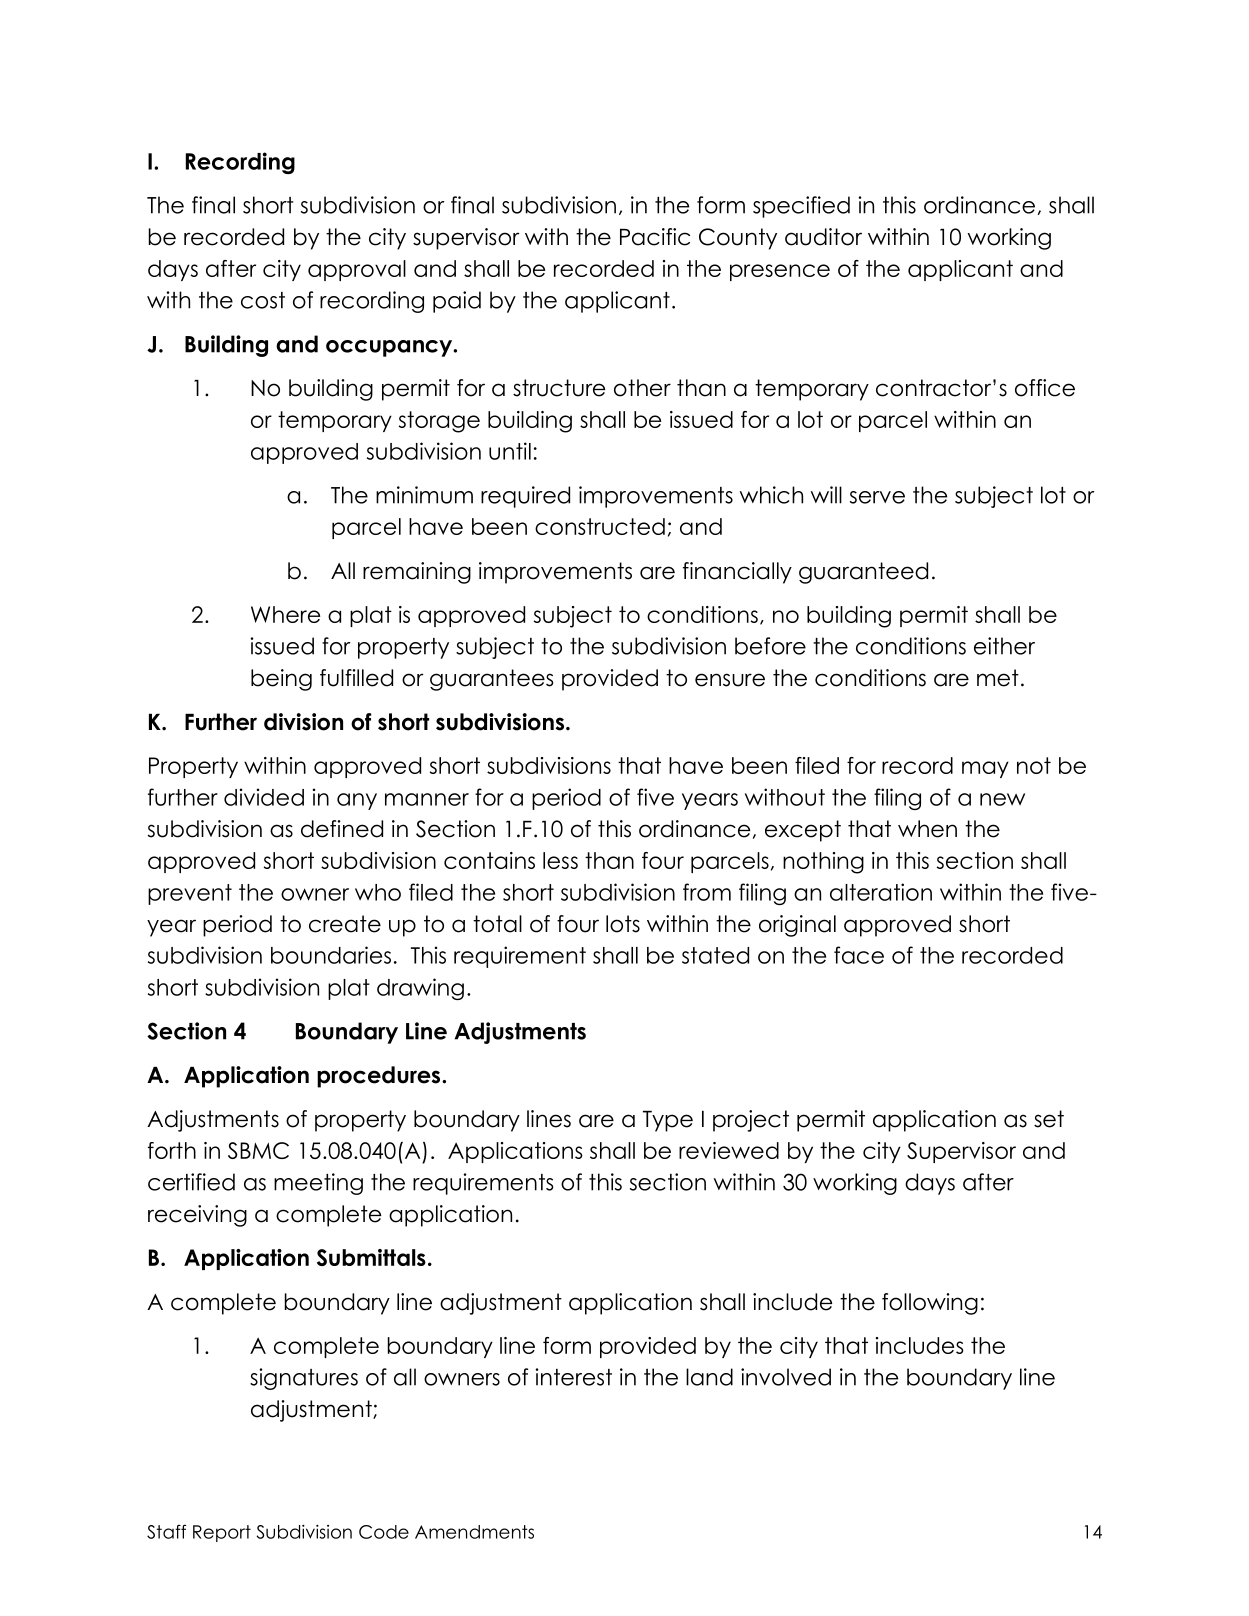  What do you see at coordinates (655, 237) in the screenshot?
I see `Pacific` at bounding box center [655, 237].
